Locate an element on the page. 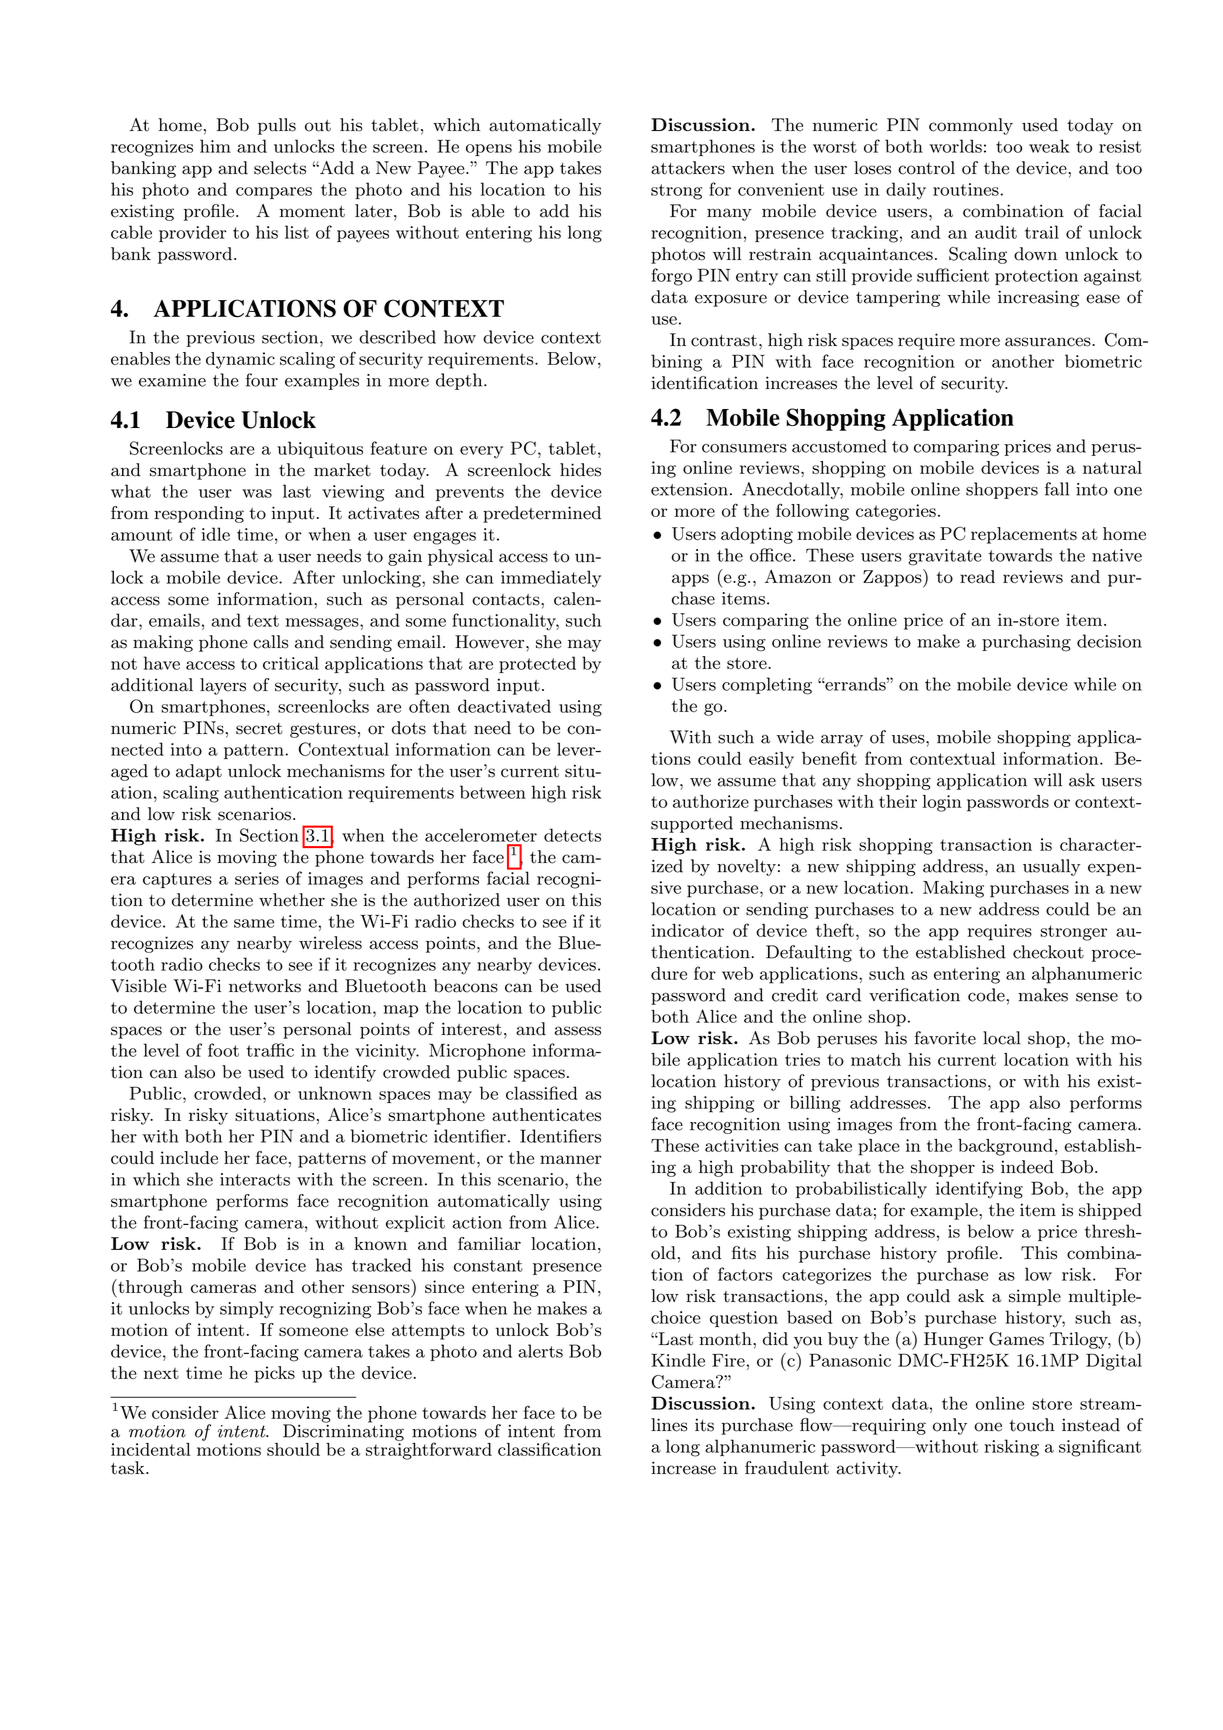 This document has height=1730, width=1223. selects is located at coordinates (280, 168).
